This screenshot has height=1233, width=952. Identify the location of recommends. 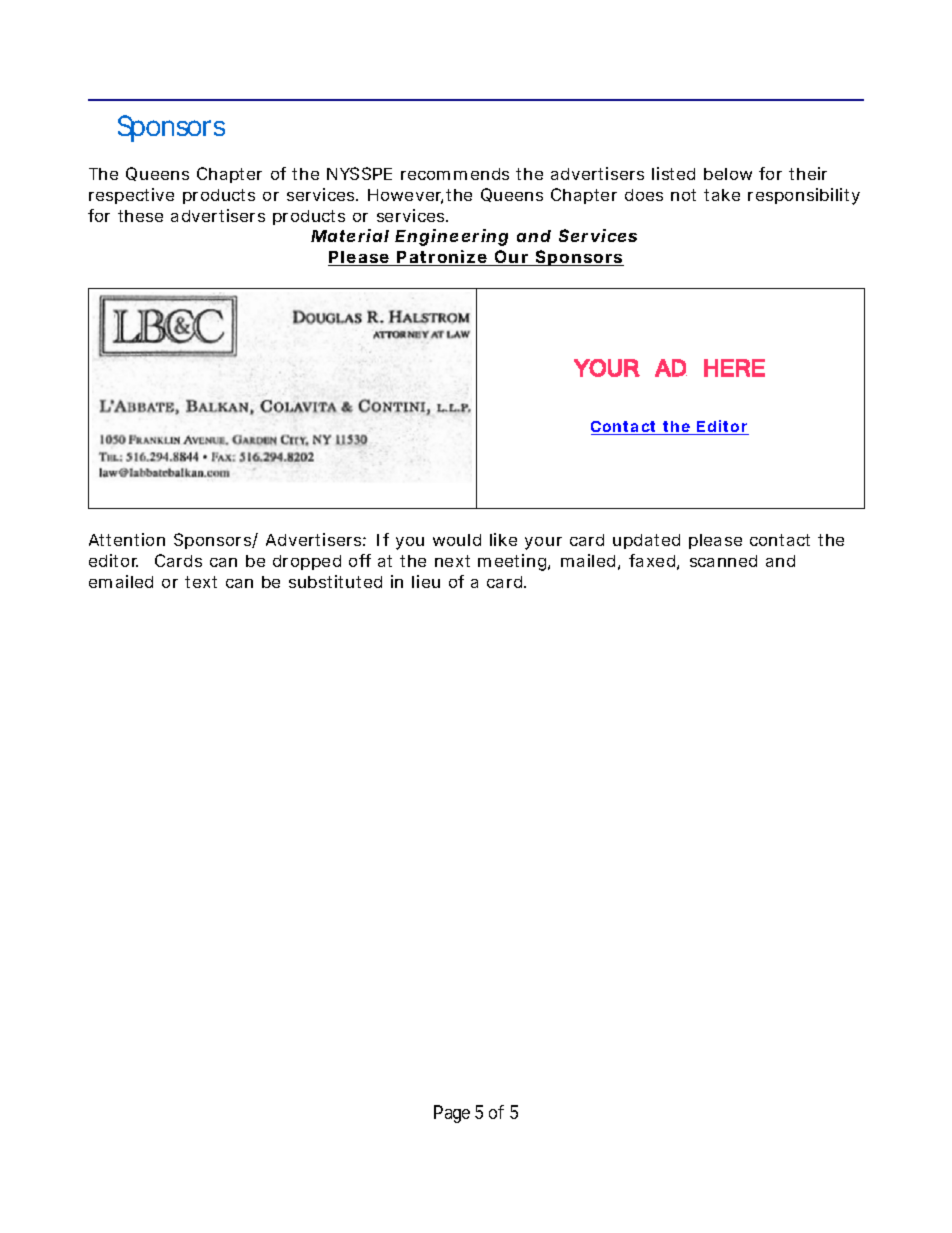
(455, 174).
